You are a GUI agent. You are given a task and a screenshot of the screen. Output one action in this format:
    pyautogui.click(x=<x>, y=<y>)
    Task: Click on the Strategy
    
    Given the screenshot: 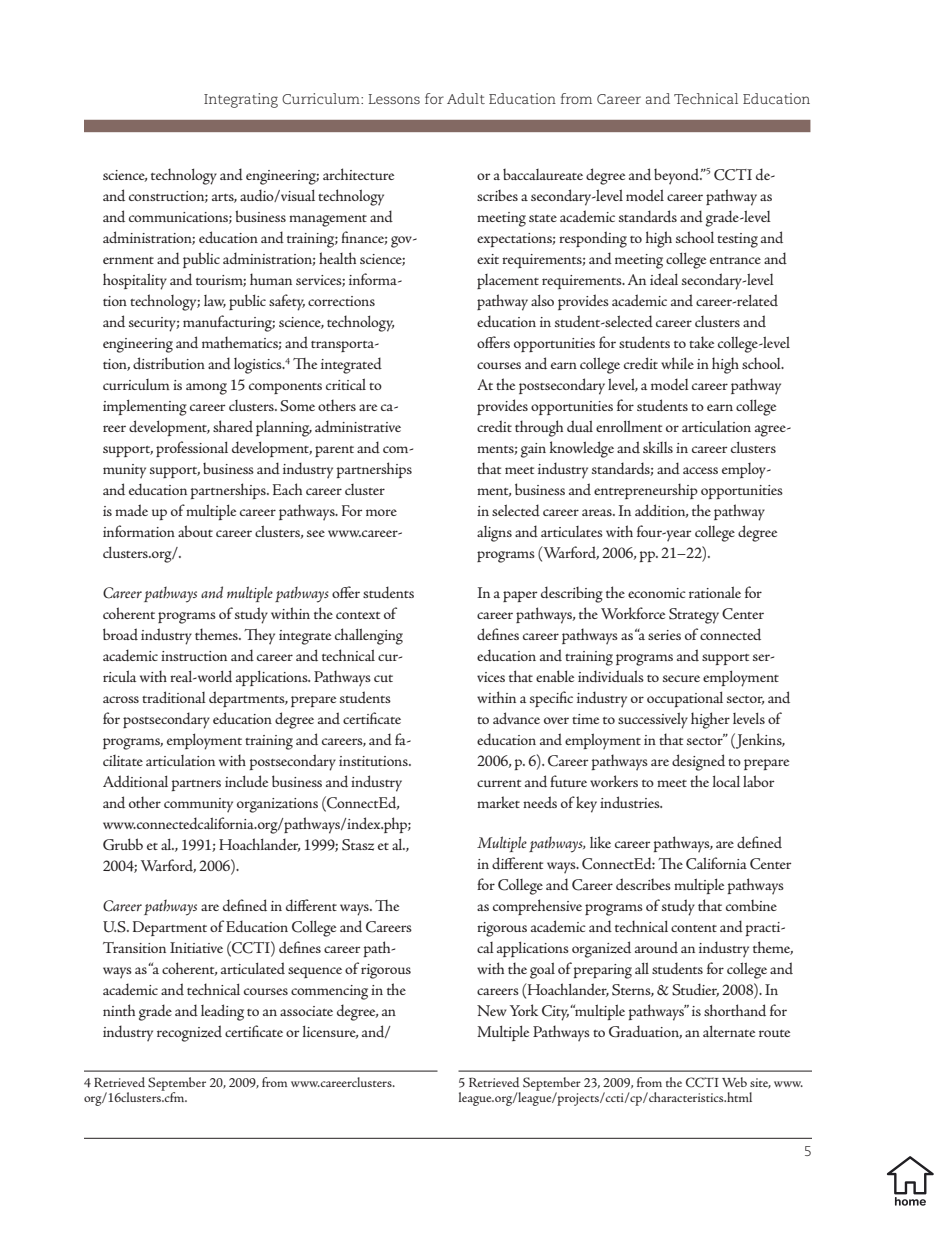 What is the action you would take?
    pyautogui.click(x=694, y=616)
